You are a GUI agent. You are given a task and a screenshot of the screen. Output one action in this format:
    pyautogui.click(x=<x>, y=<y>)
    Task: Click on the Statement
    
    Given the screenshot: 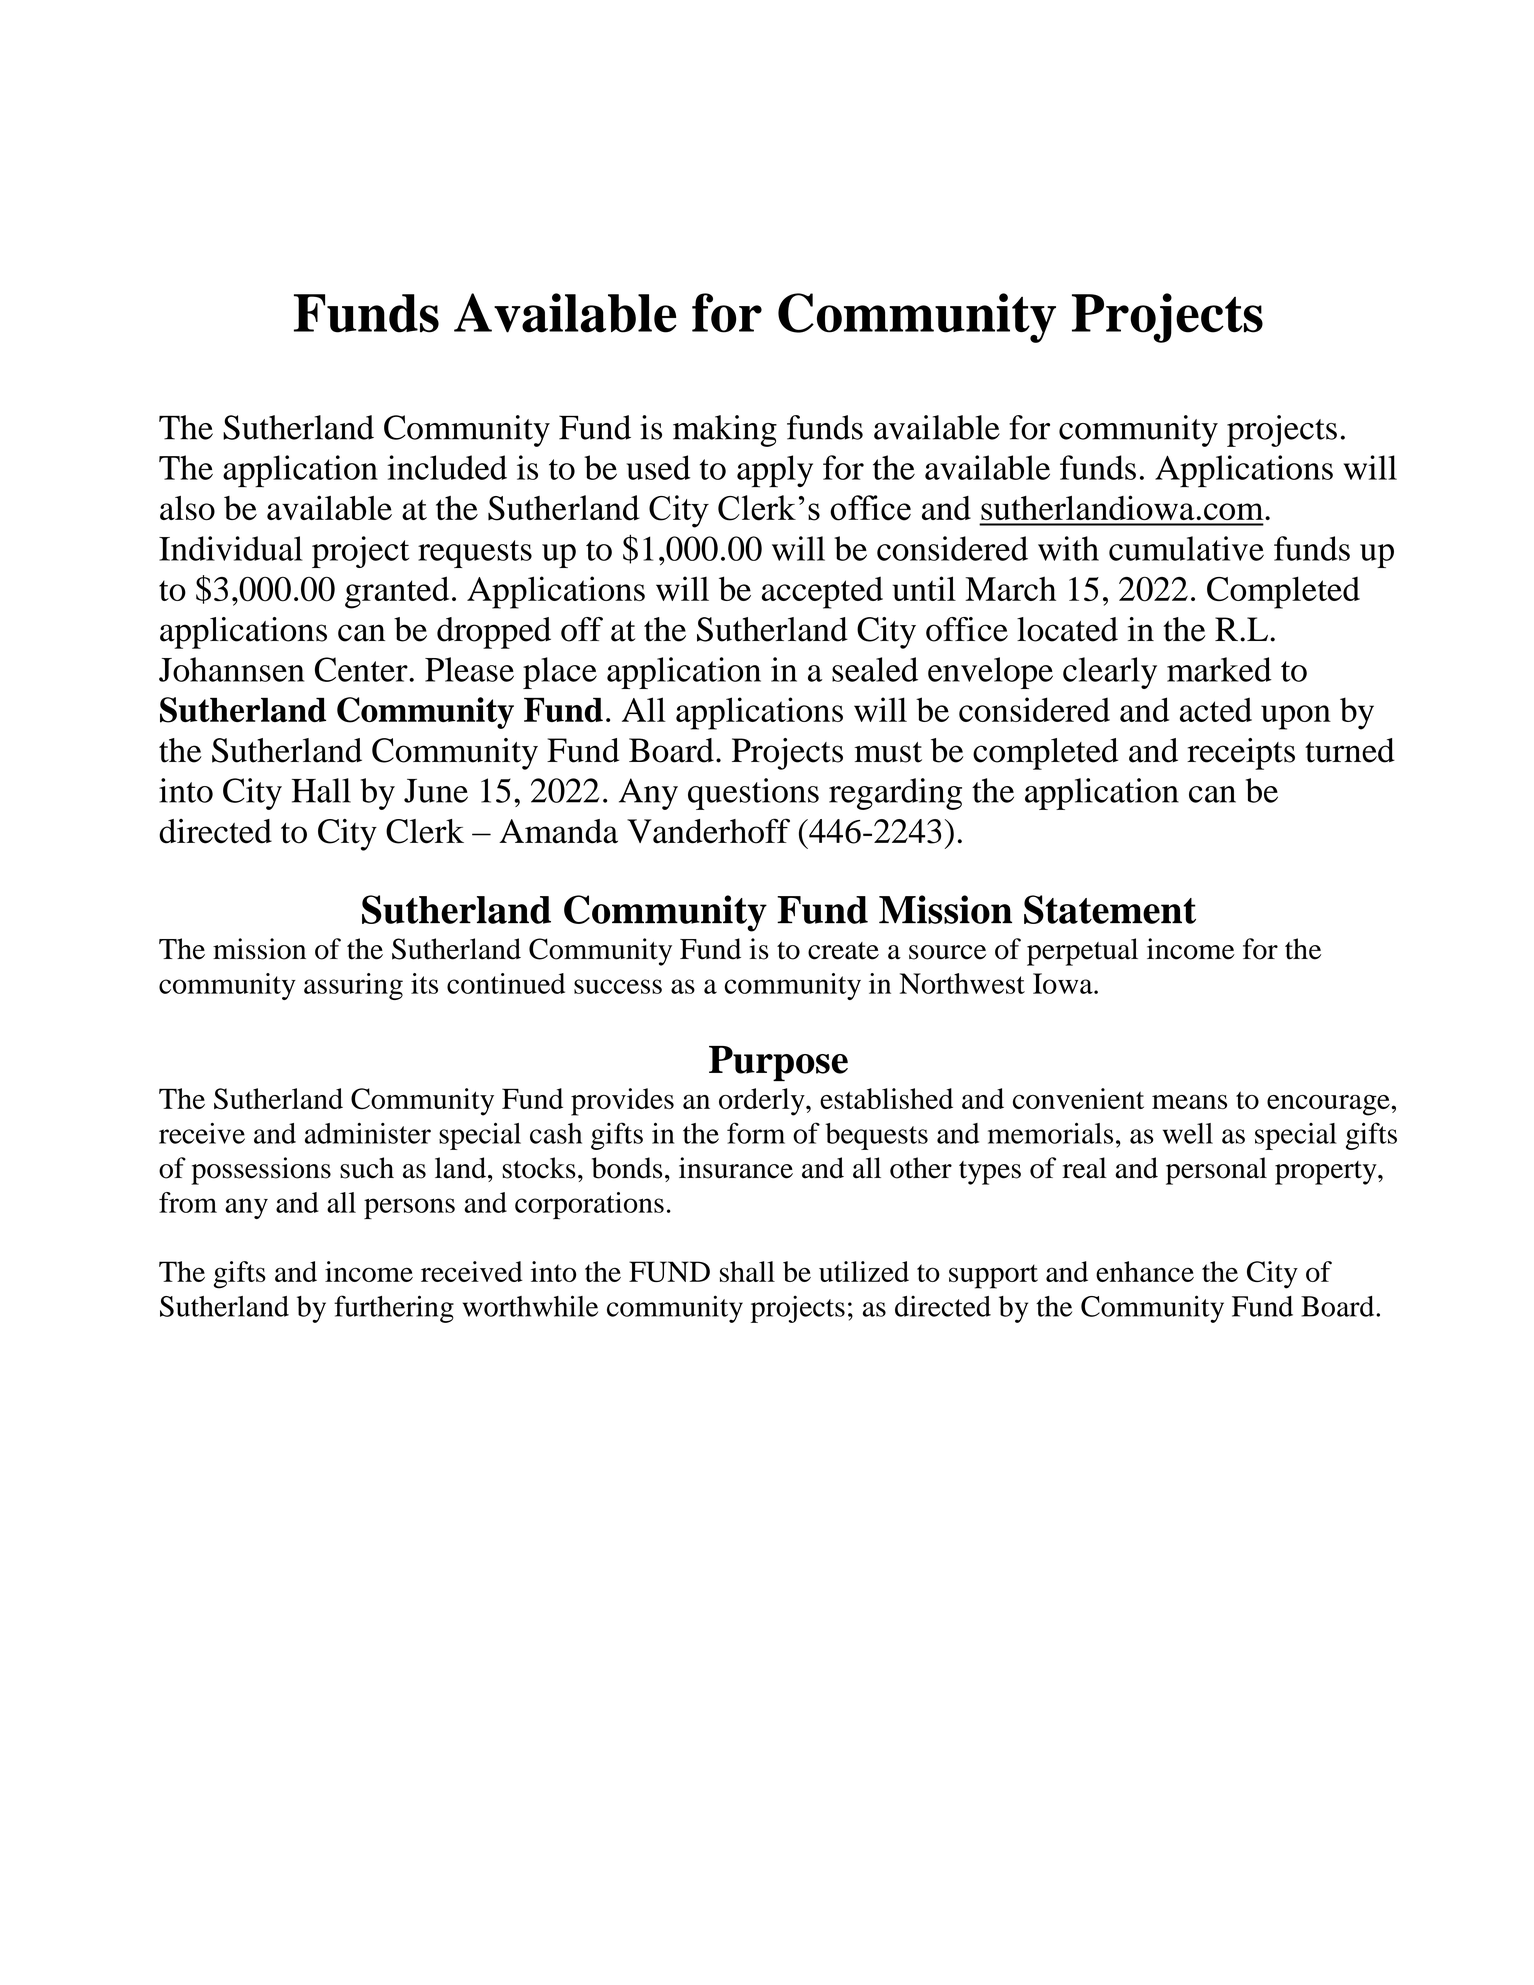 What is the action you would take?
    pyautogui.click(x=1110, y=909)
